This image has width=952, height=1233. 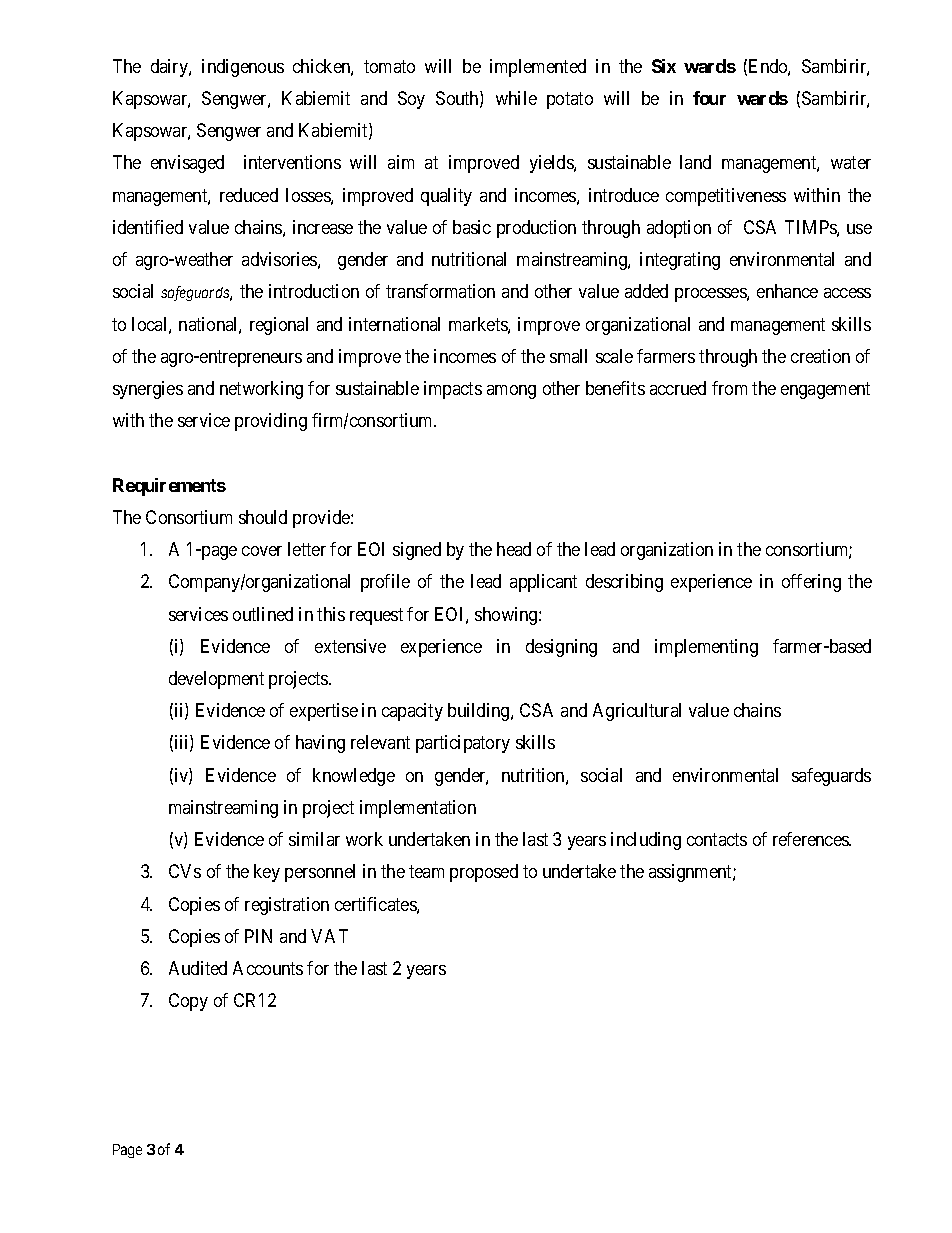 What do you see at coordinates (709, 98) in the image?
I see `four` at bounding box center [709, 98].
